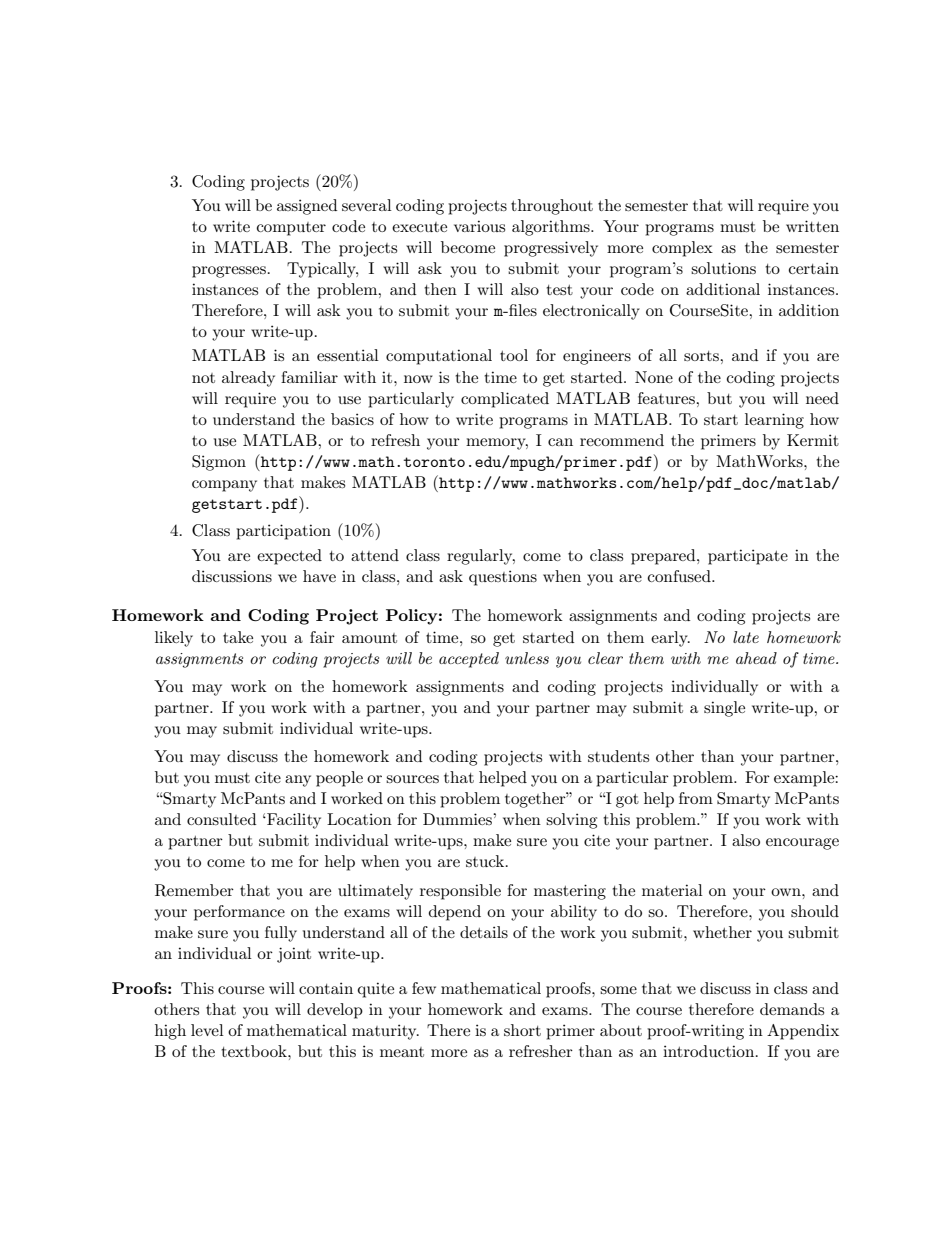  Describe the element at coordinates (224, 486) in the page. I see `company` at that location.
